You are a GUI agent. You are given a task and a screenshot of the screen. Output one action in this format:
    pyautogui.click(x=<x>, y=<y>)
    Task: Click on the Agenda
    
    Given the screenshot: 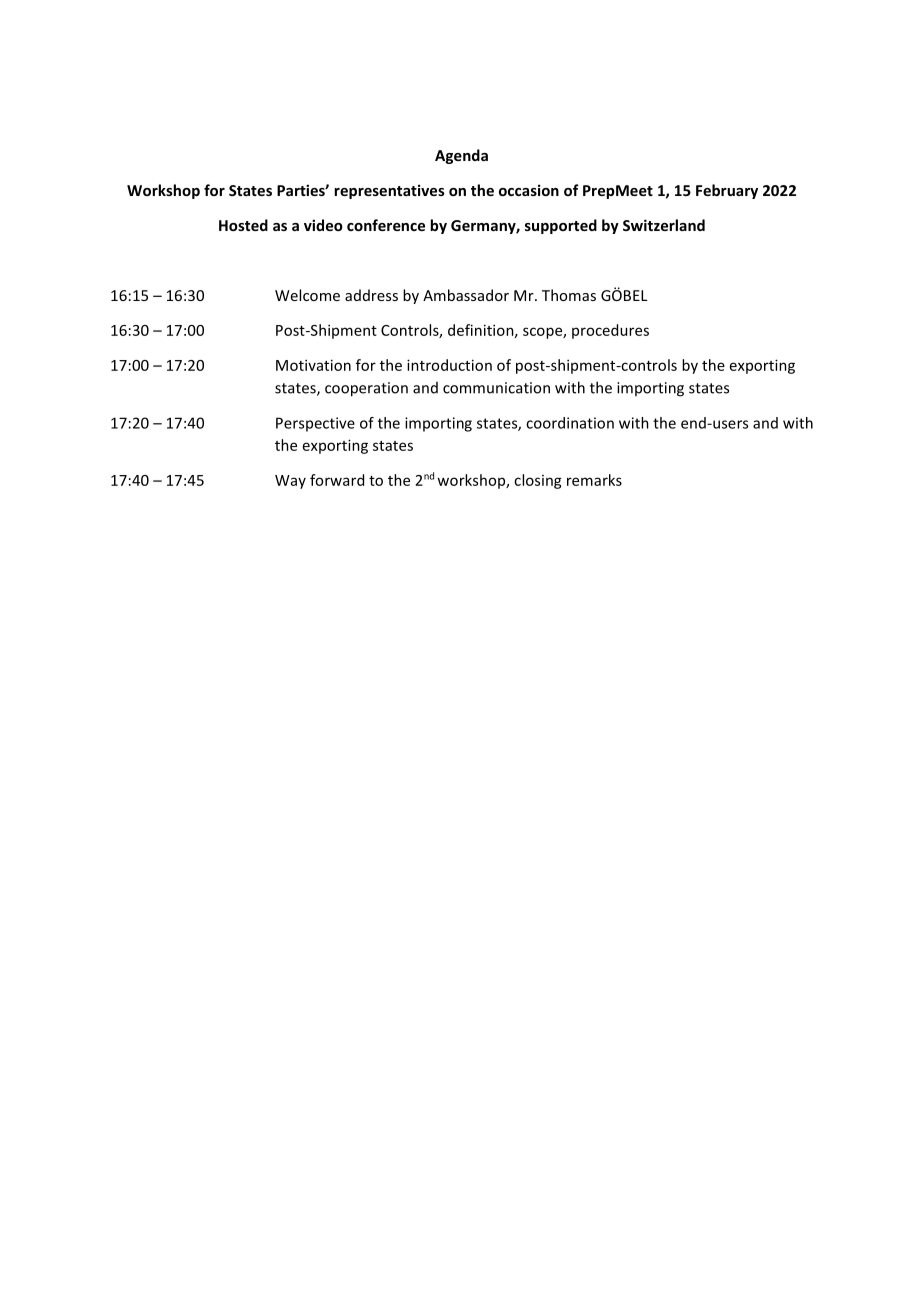 What is the action you would take?
    pyautogui.click(x=461, y=156)
